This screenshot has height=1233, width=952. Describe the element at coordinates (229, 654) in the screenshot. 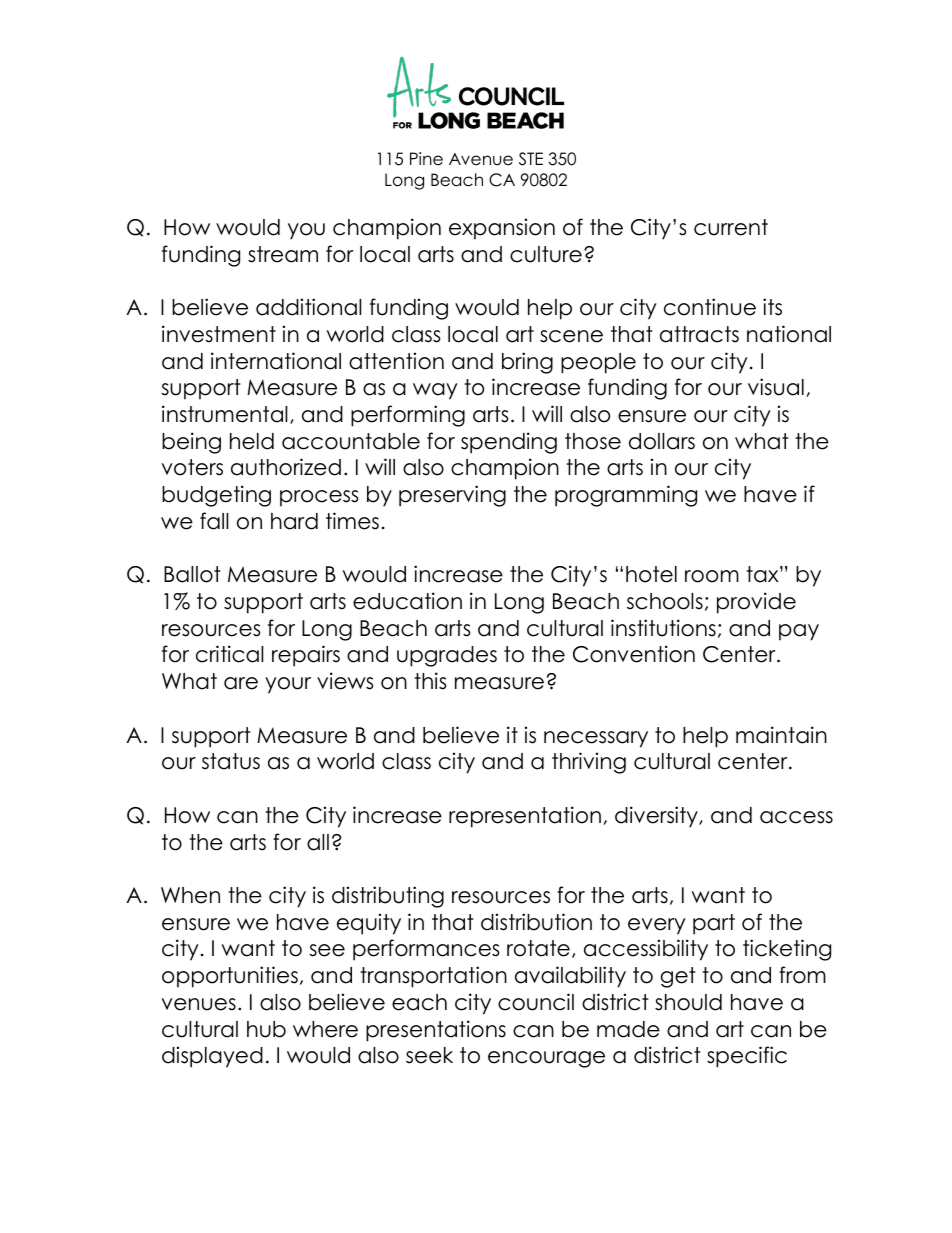

I see `critical` at that location.
